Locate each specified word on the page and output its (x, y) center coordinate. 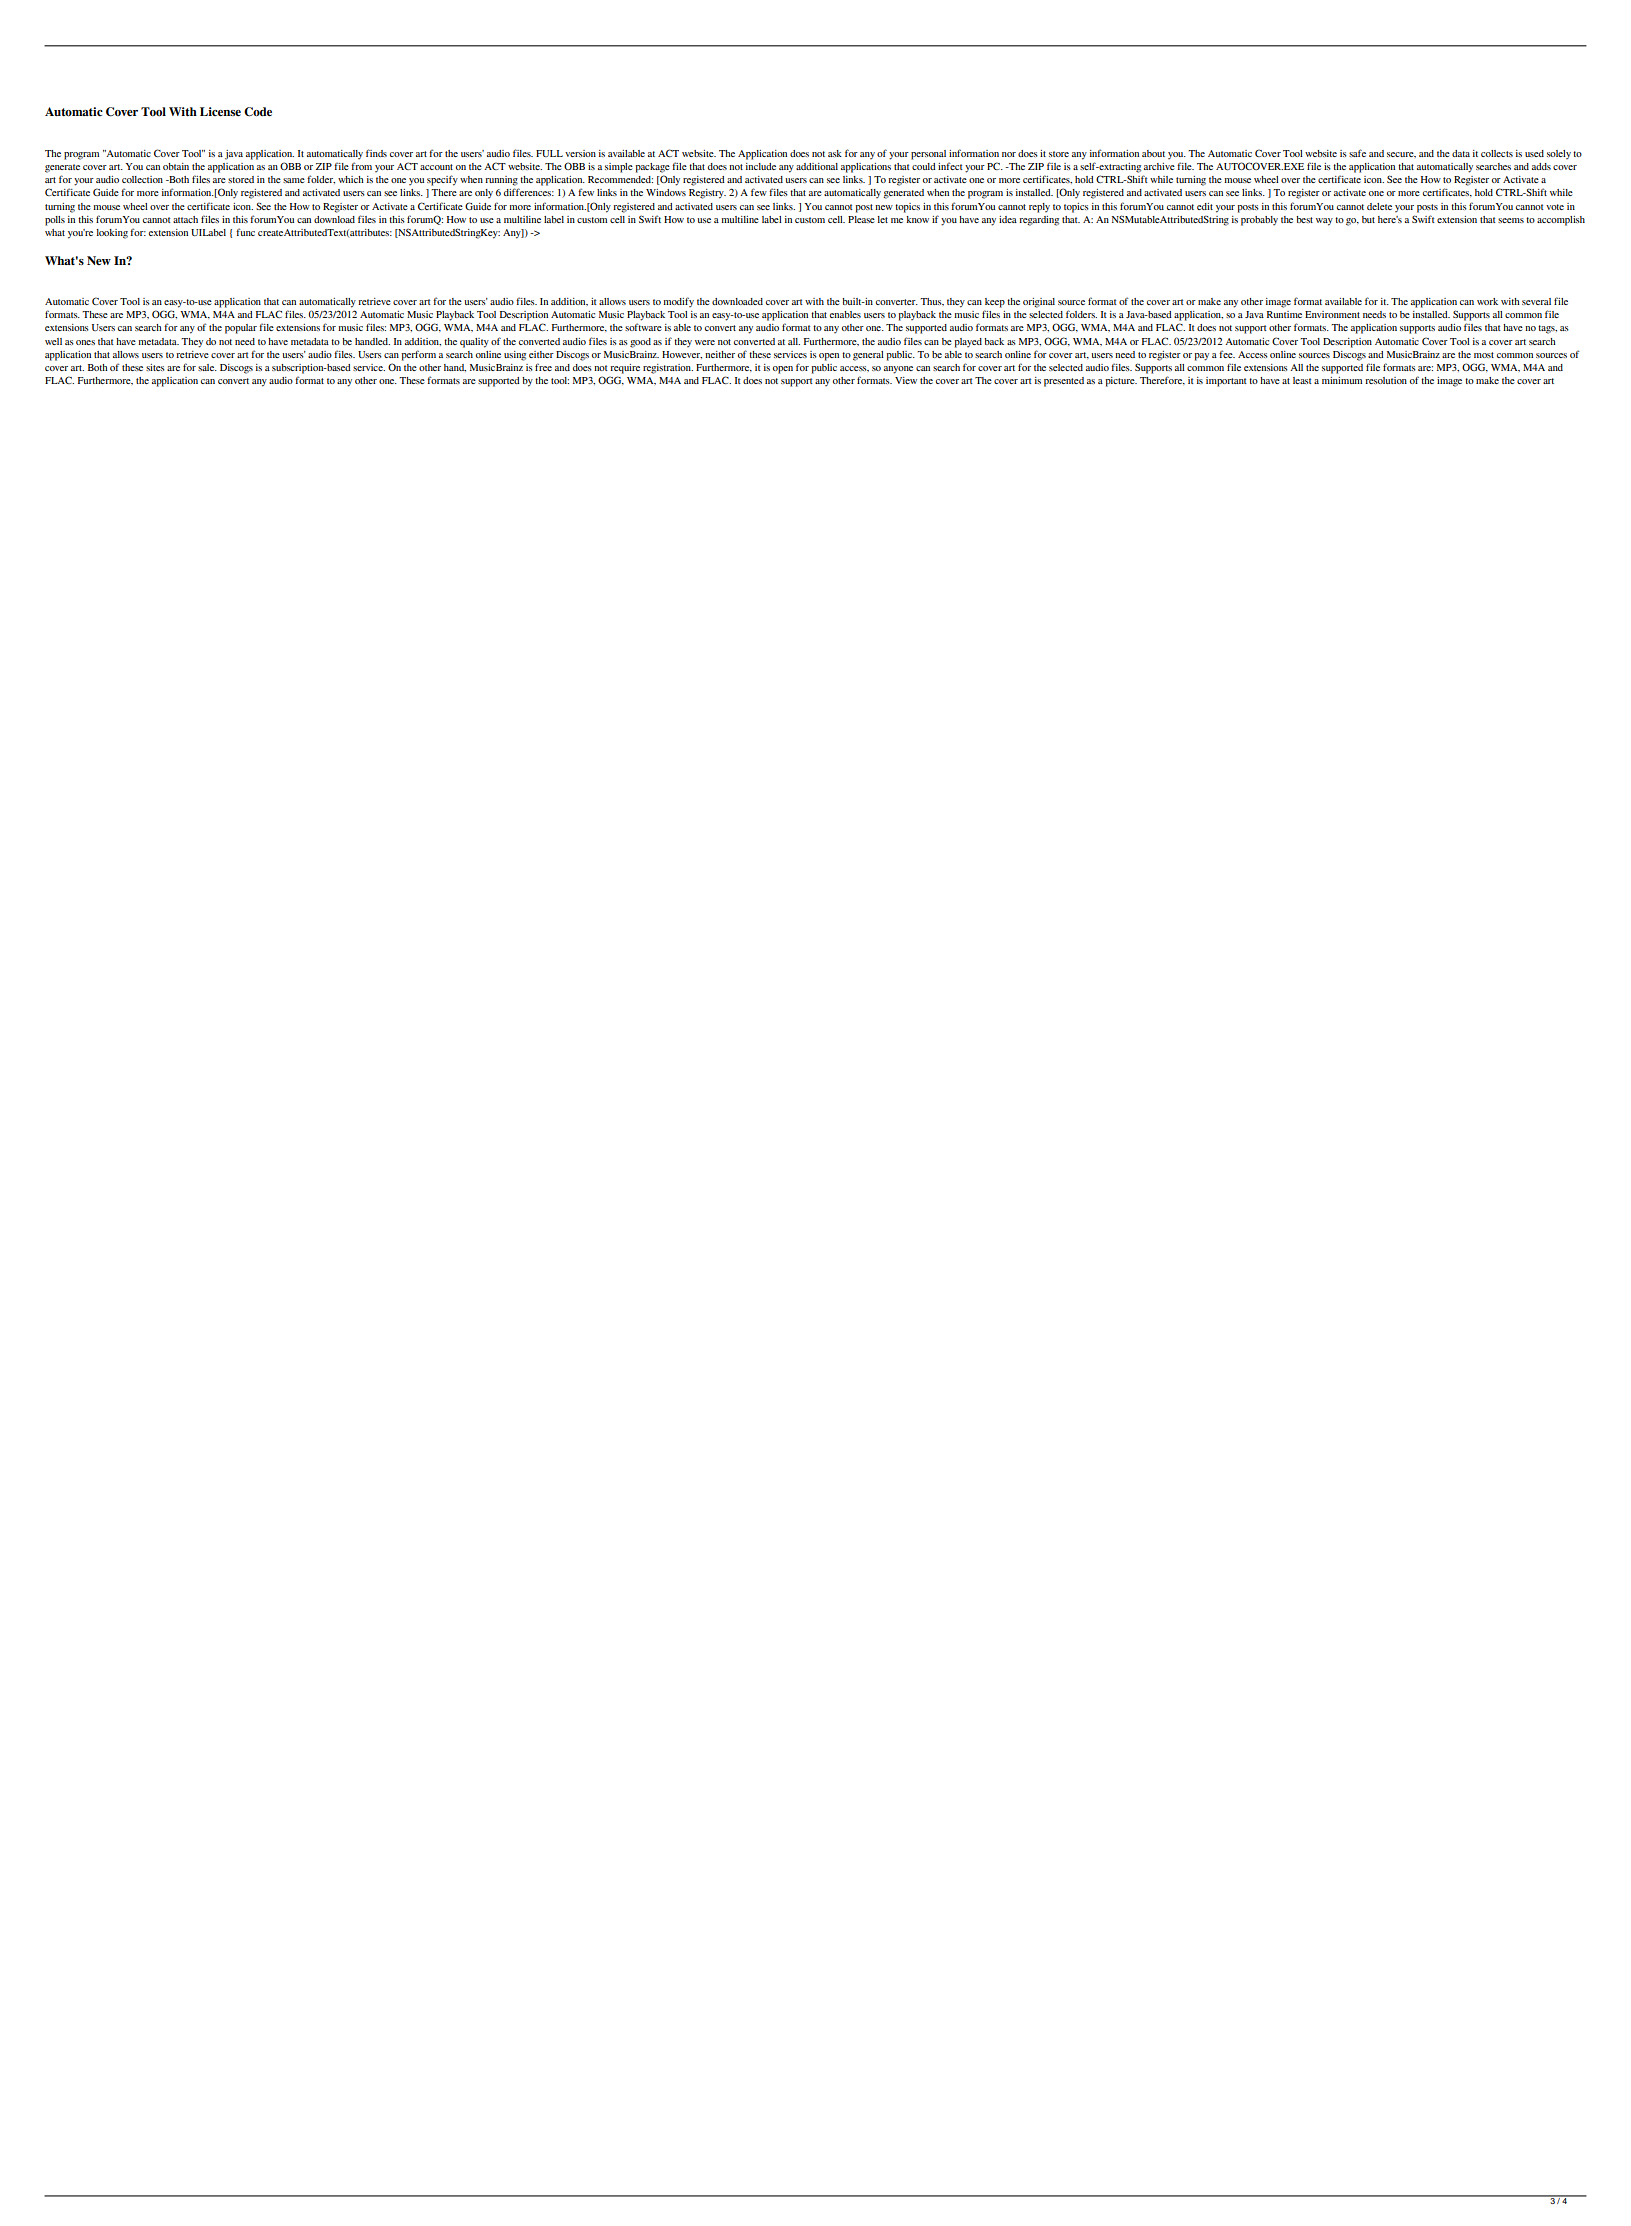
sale (207, 367)
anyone (898, 370)
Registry (707, 194)
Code (258, 112)
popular (241, 329)
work (1487, 301)
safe (1357, 153)
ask (835, 153)
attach (185, 219)
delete (1379, 206)
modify (678, 302)
